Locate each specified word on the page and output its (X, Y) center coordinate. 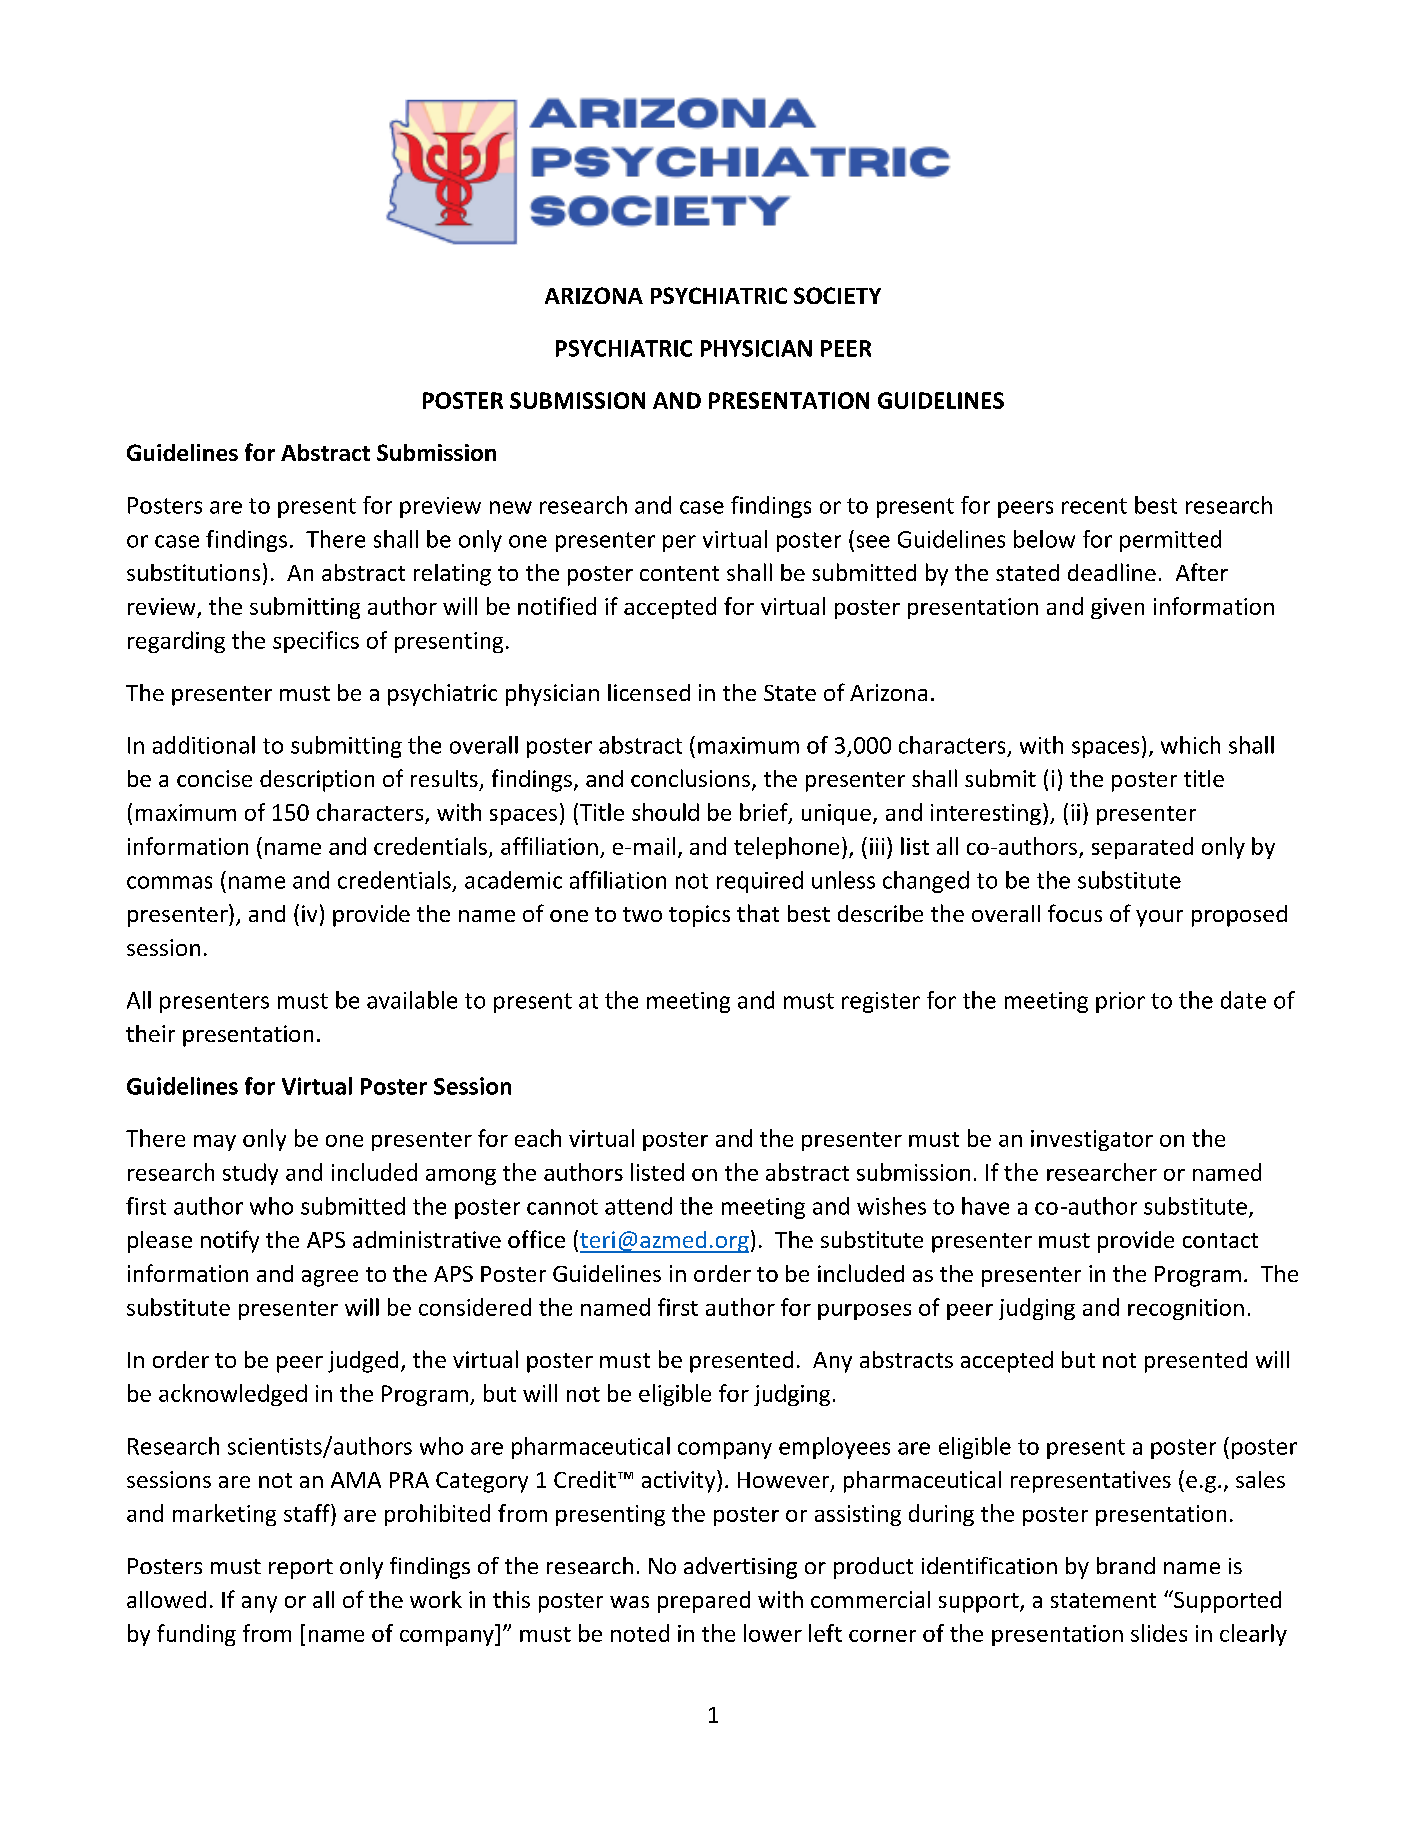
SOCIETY (837, 295)
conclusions (690, 778)
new (511, 507)
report (301, 1569)
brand (1126, 1565)
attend (638, 1206)
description (317, 781)
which (1190, 745)
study (250, 1174)
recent (1094, 506)
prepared (704, 1602)
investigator (1092, 1140)
